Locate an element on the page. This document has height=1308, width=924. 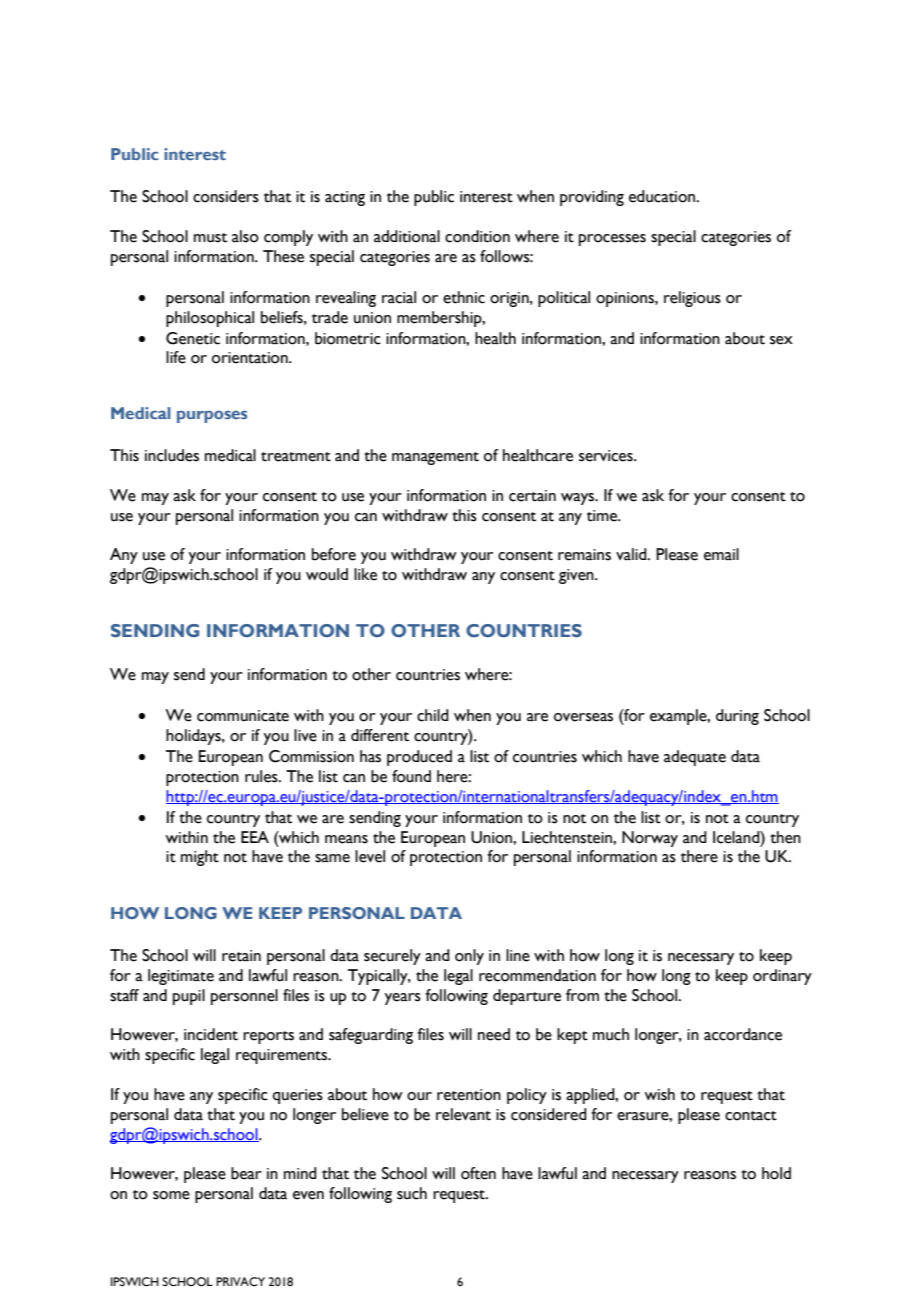
child is located at coordinates (433, 715).
